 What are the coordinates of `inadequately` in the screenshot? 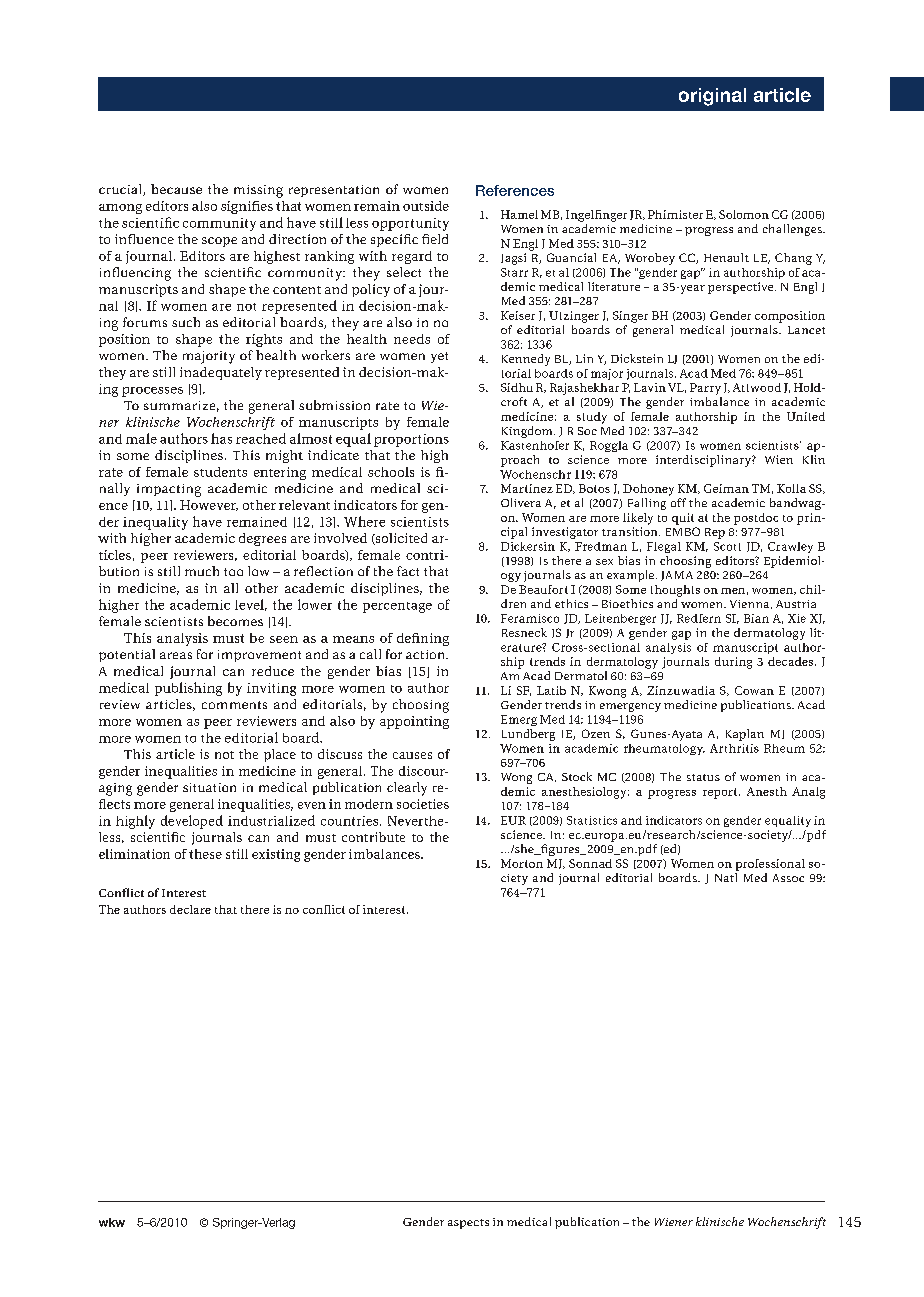 It's located at (221, 373).
